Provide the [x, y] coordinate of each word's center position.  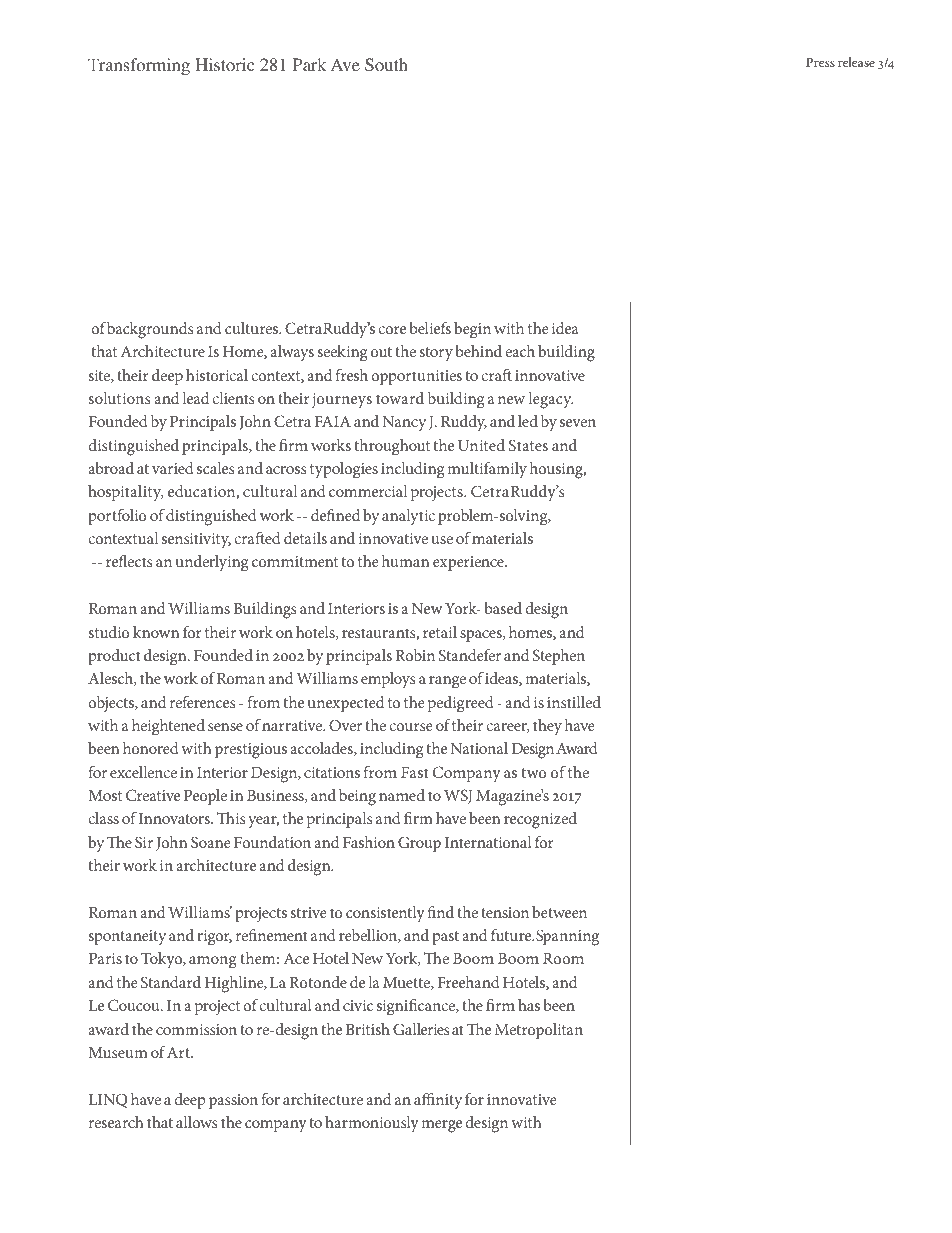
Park [309, 64]
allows [196, 1122]
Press [820, 62]
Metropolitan [539, 1031]
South [386, 65]
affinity [438, 1101]
